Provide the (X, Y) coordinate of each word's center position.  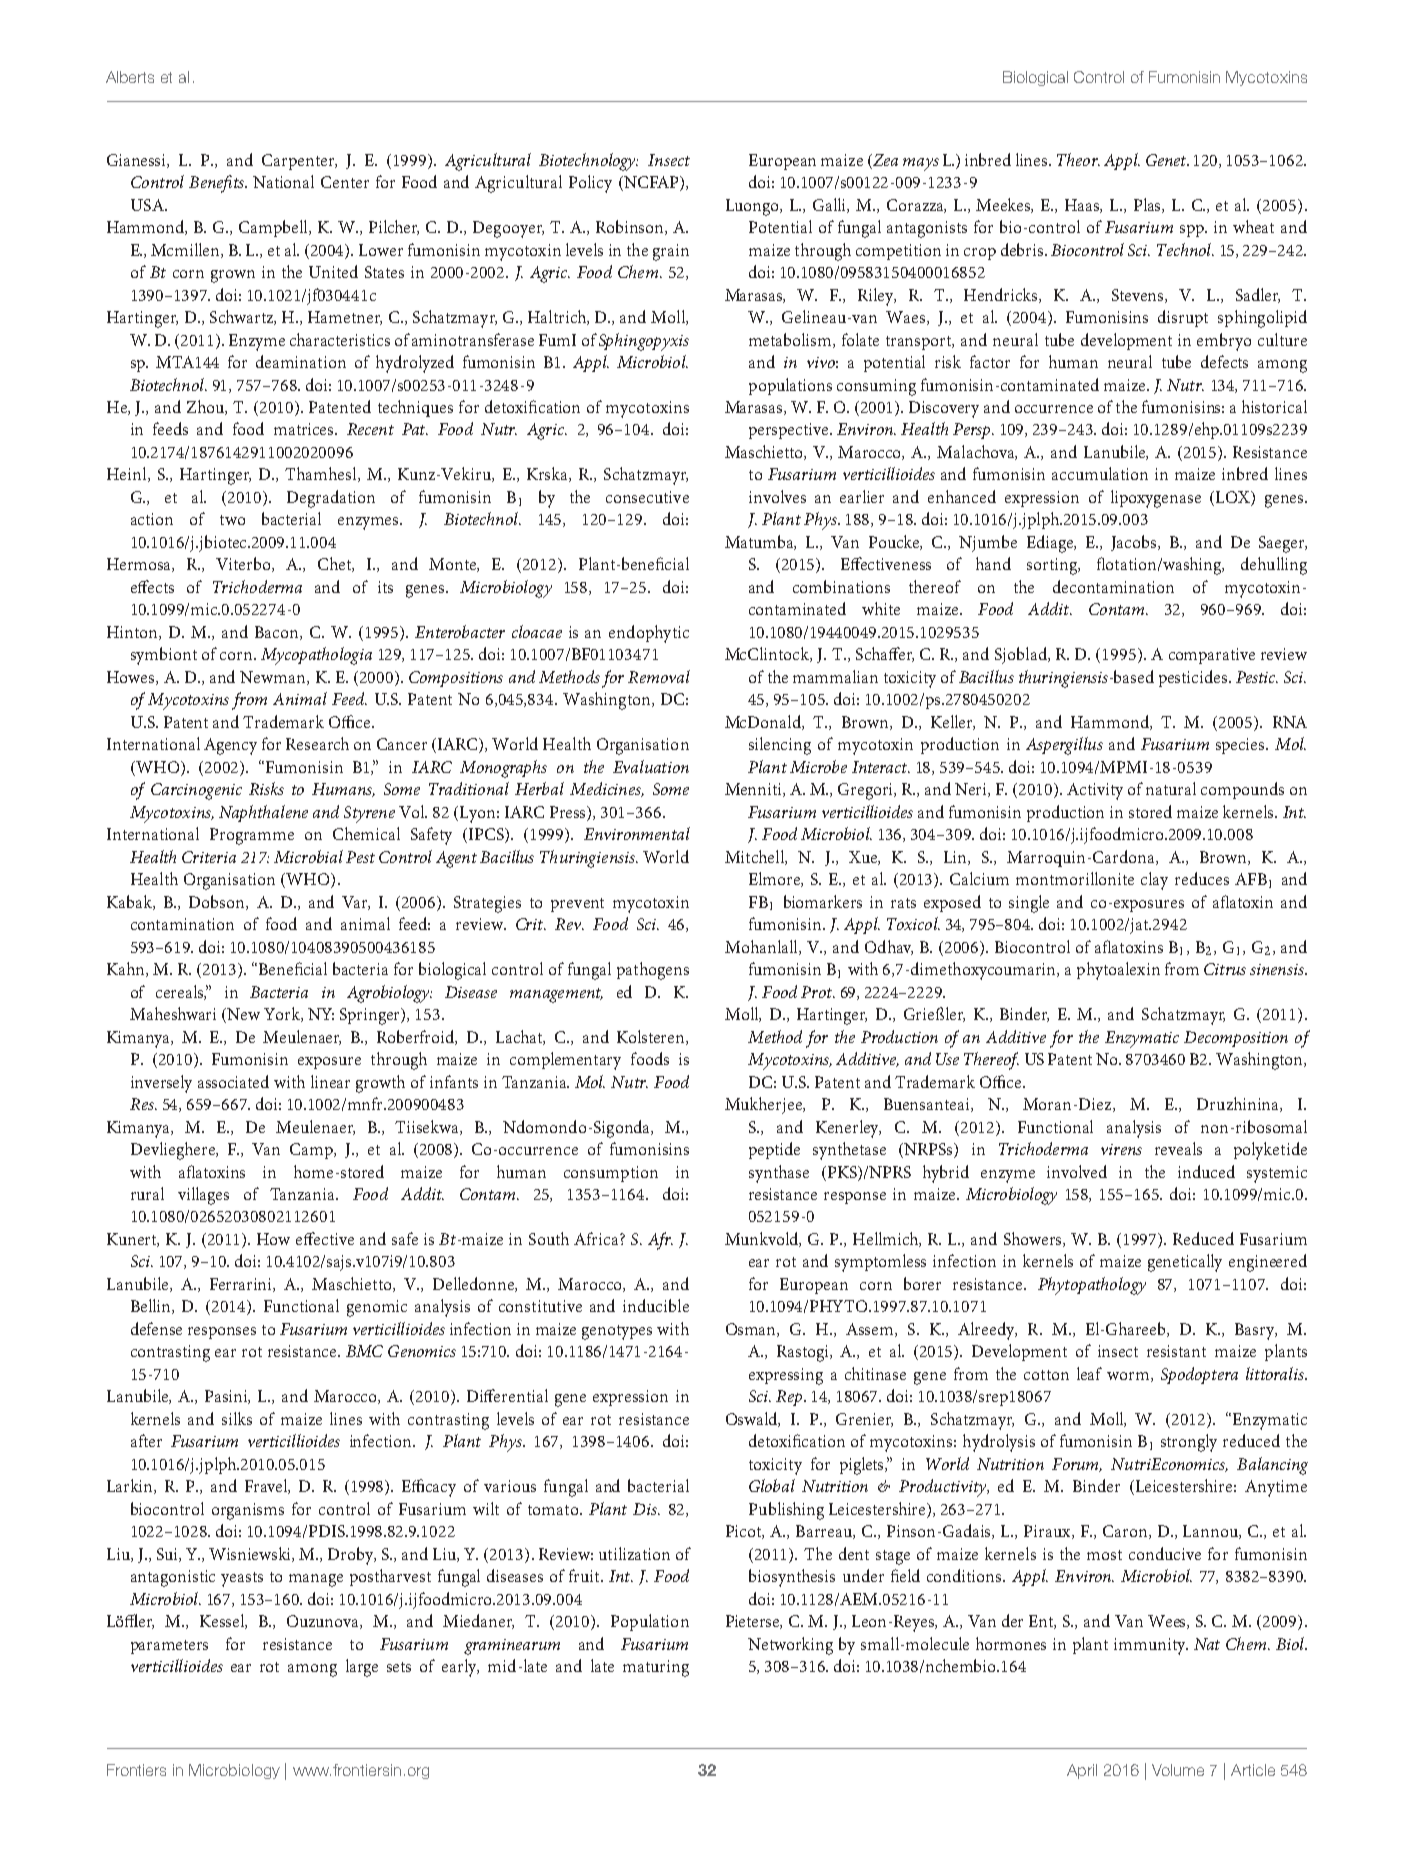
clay (1154, 881)
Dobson (218, 902)
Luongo (754, 207)
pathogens (653, 971)
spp (1193, 231)
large (362, 1668)
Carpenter (299, 162)
